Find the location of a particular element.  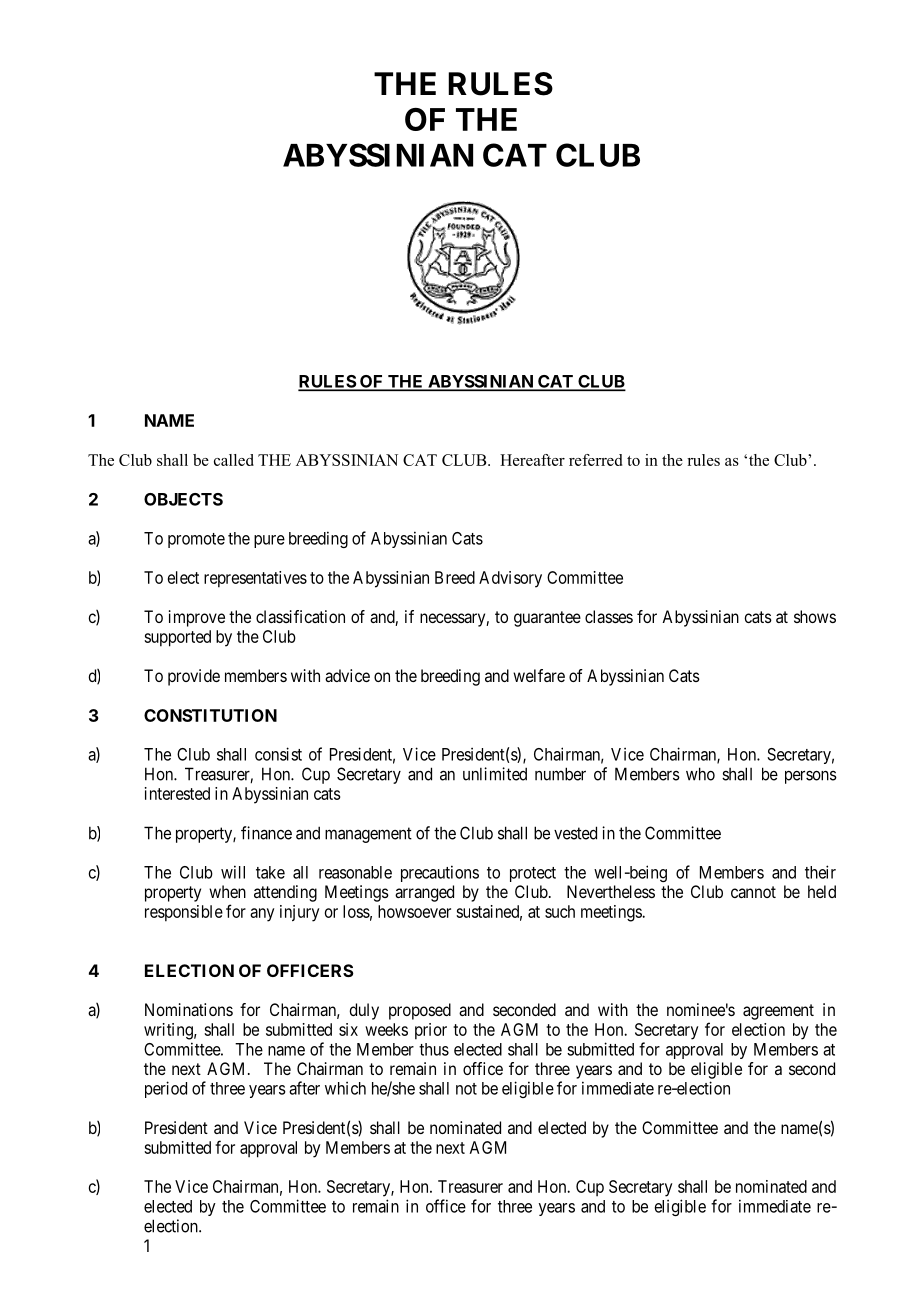

cannot is located at coordinates (753, 892).
